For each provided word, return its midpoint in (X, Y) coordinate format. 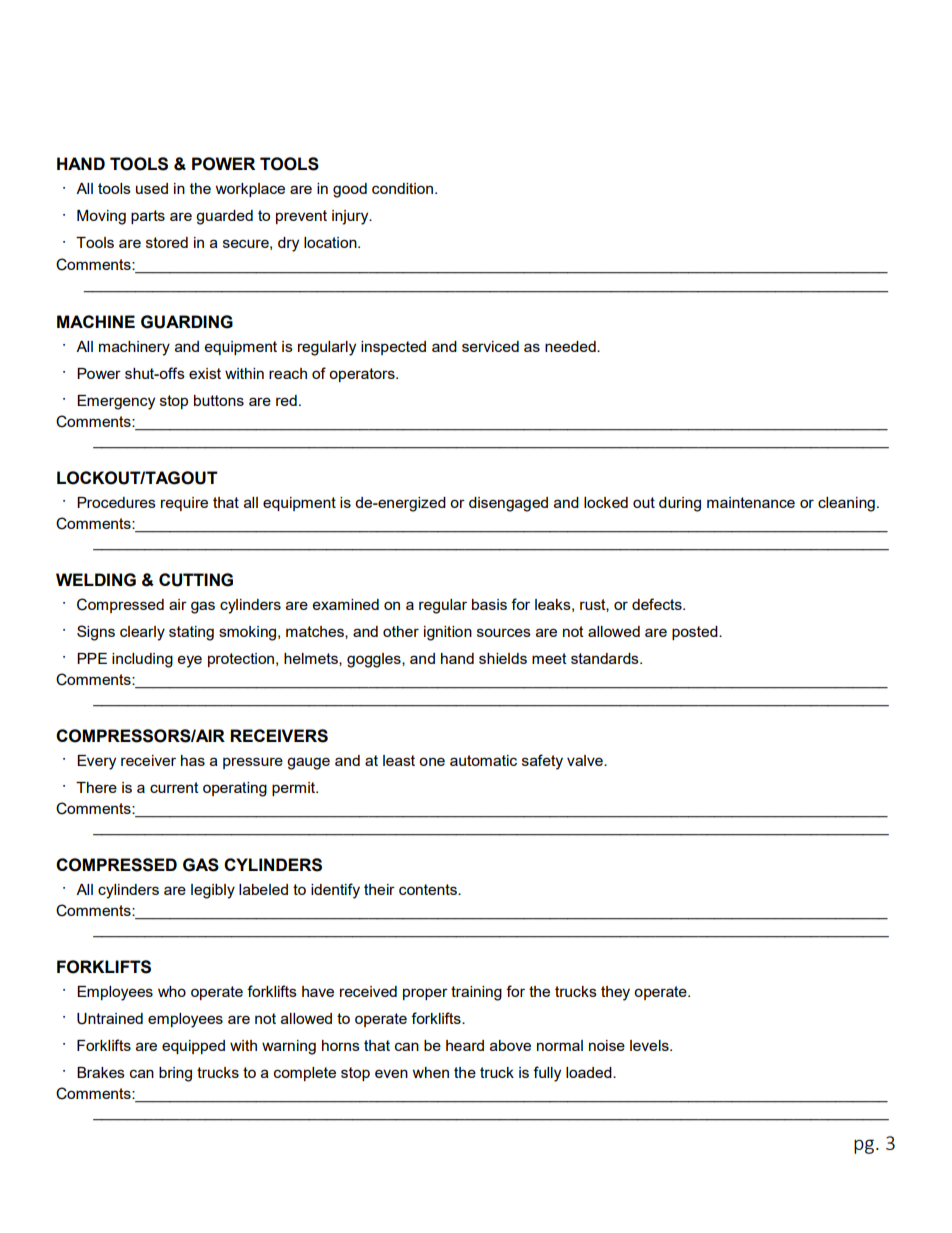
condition (404, 188)
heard (465, 1045)
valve (586, 760)
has (193, 760)
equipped (193, 1047)
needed (571, 346)
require (184, 504)
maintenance (751, 502)
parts (148, 217)
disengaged (508, 504)
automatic (483, 760)
